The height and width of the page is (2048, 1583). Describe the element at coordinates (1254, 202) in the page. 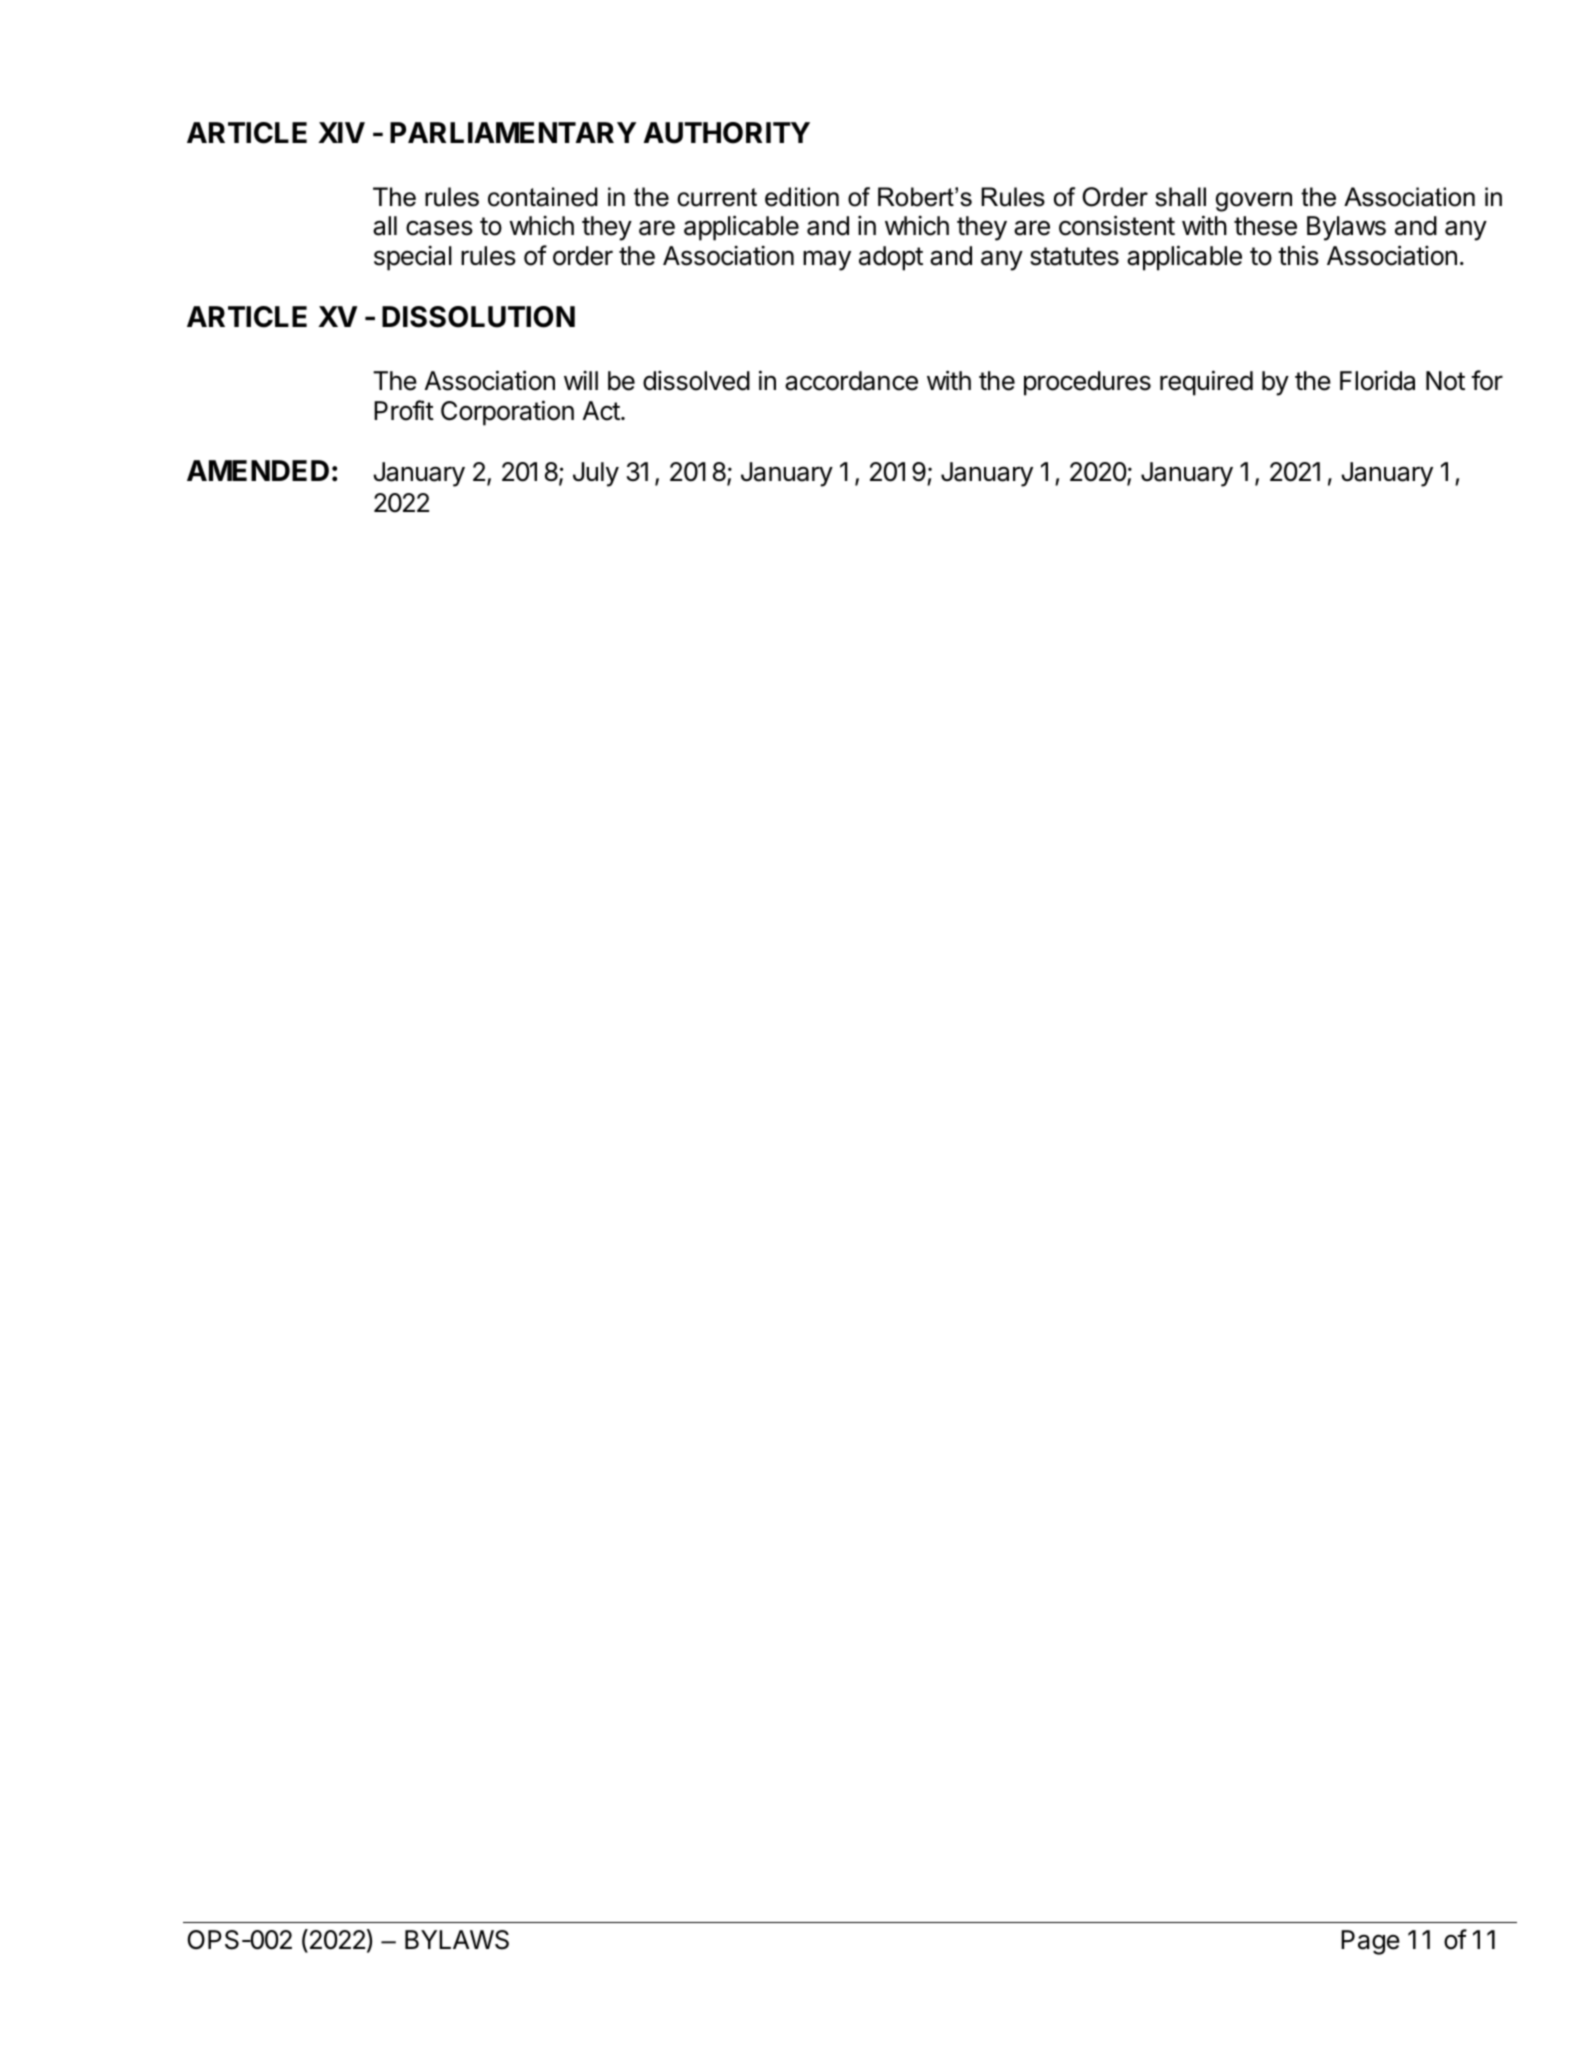

I see `govern` at that location.
